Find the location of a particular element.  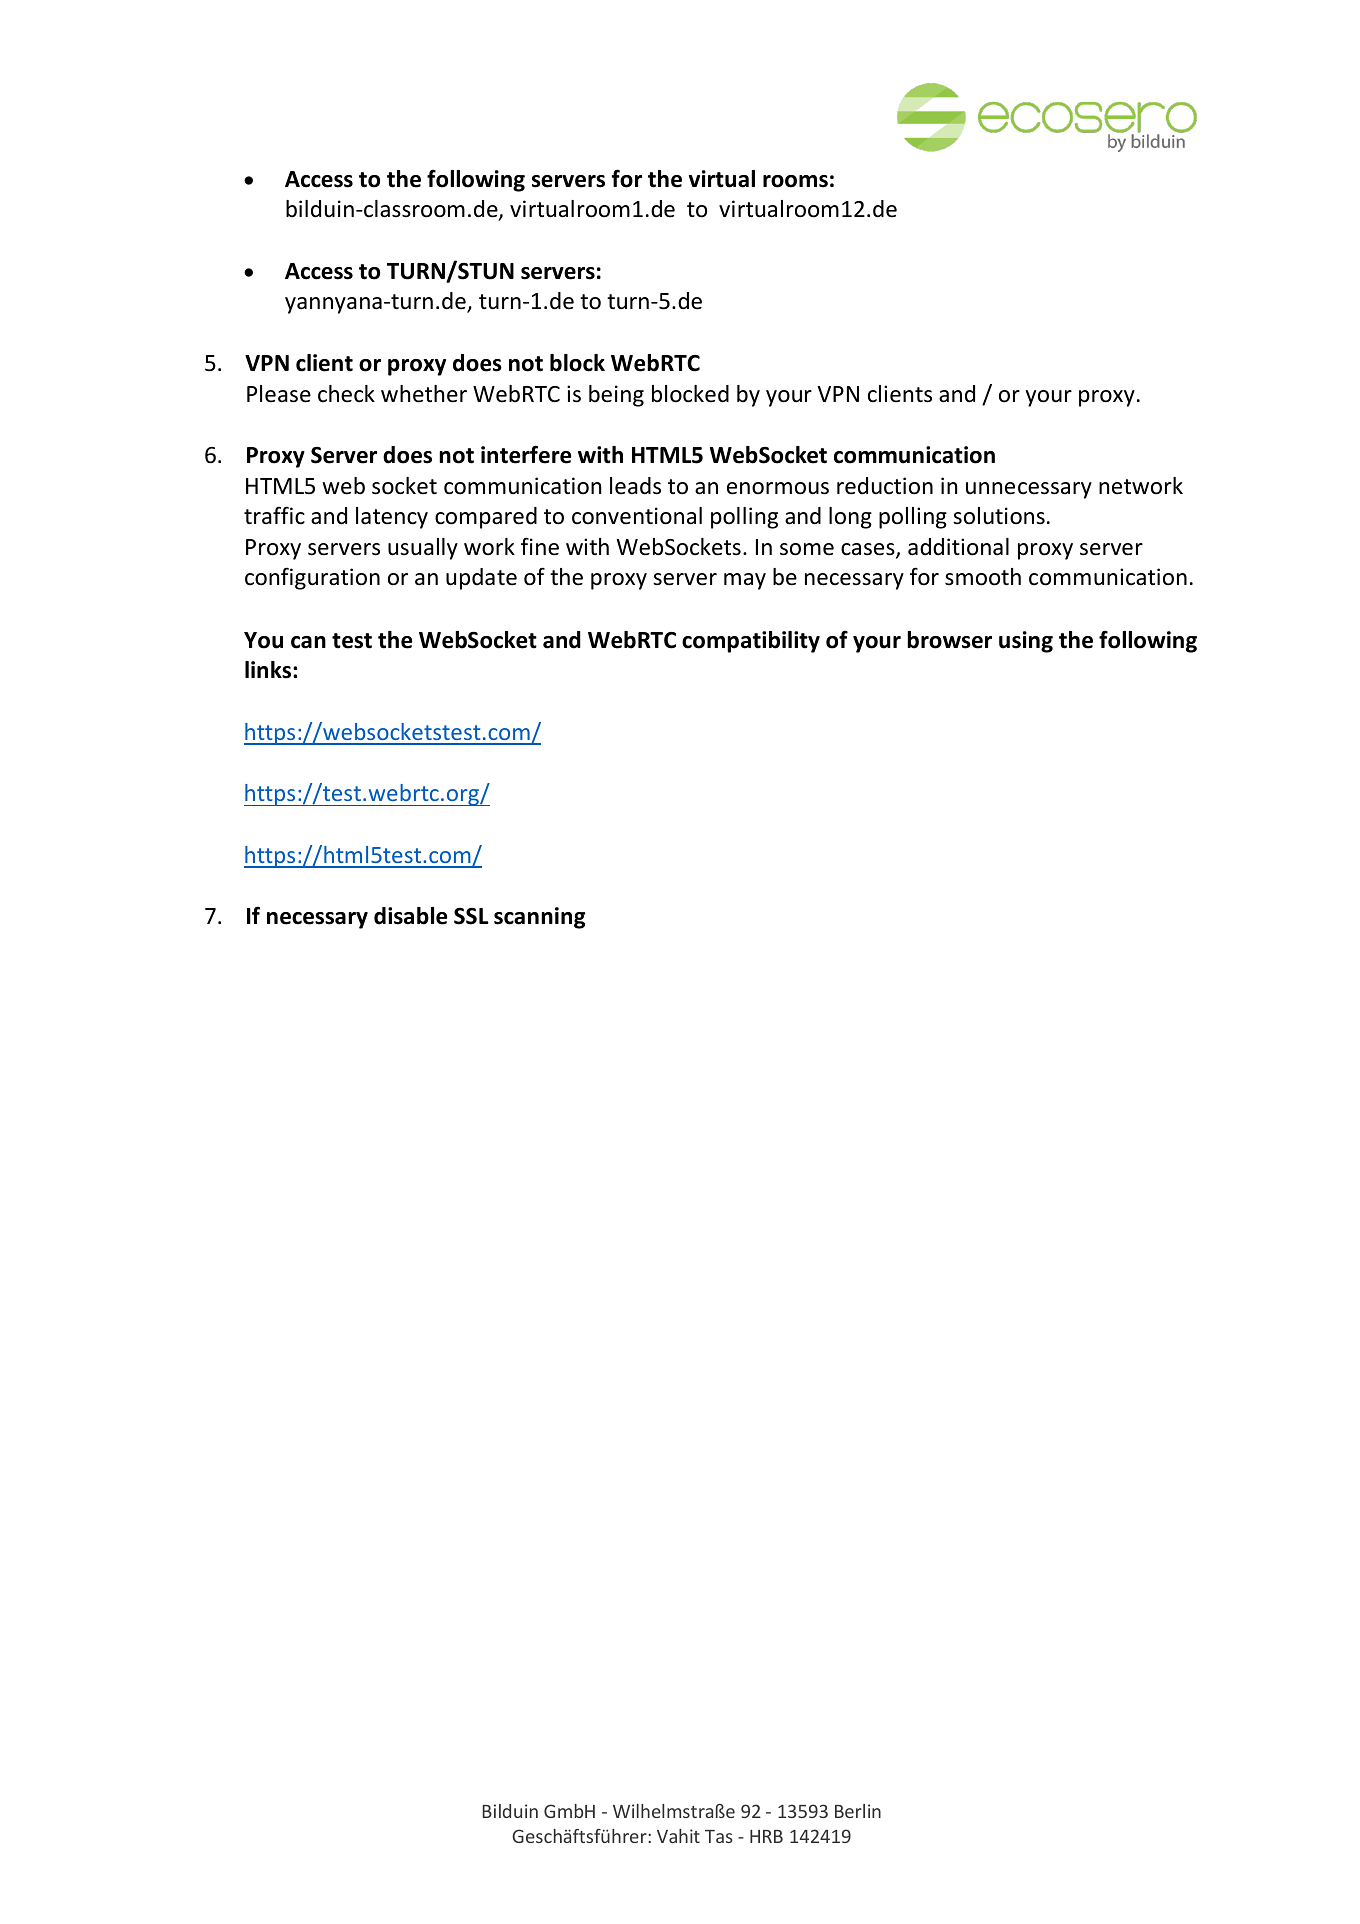

check is located at coordinates (346, 394).
